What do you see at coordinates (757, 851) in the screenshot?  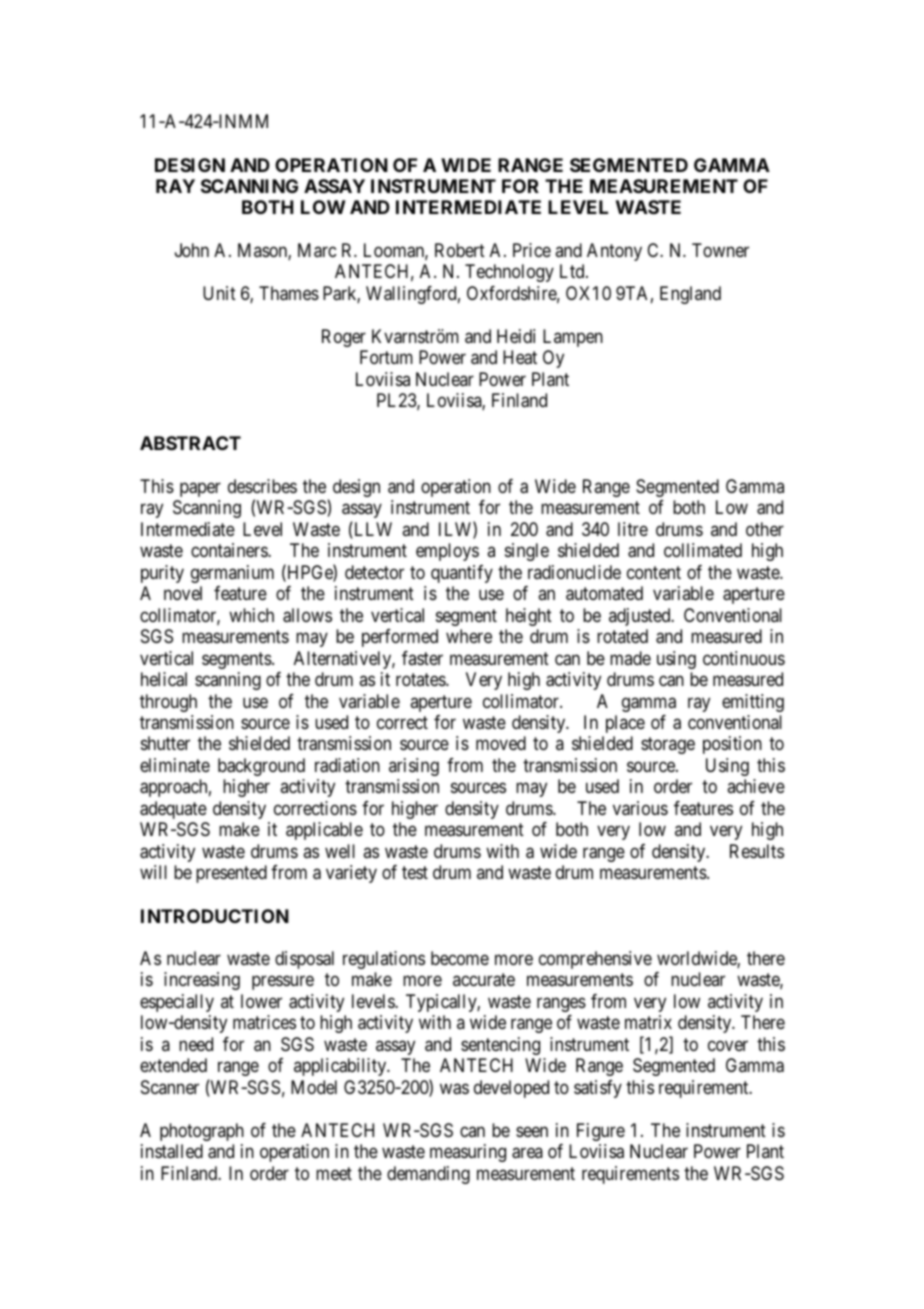 I see `Results` at bounding box center [757, 851].
